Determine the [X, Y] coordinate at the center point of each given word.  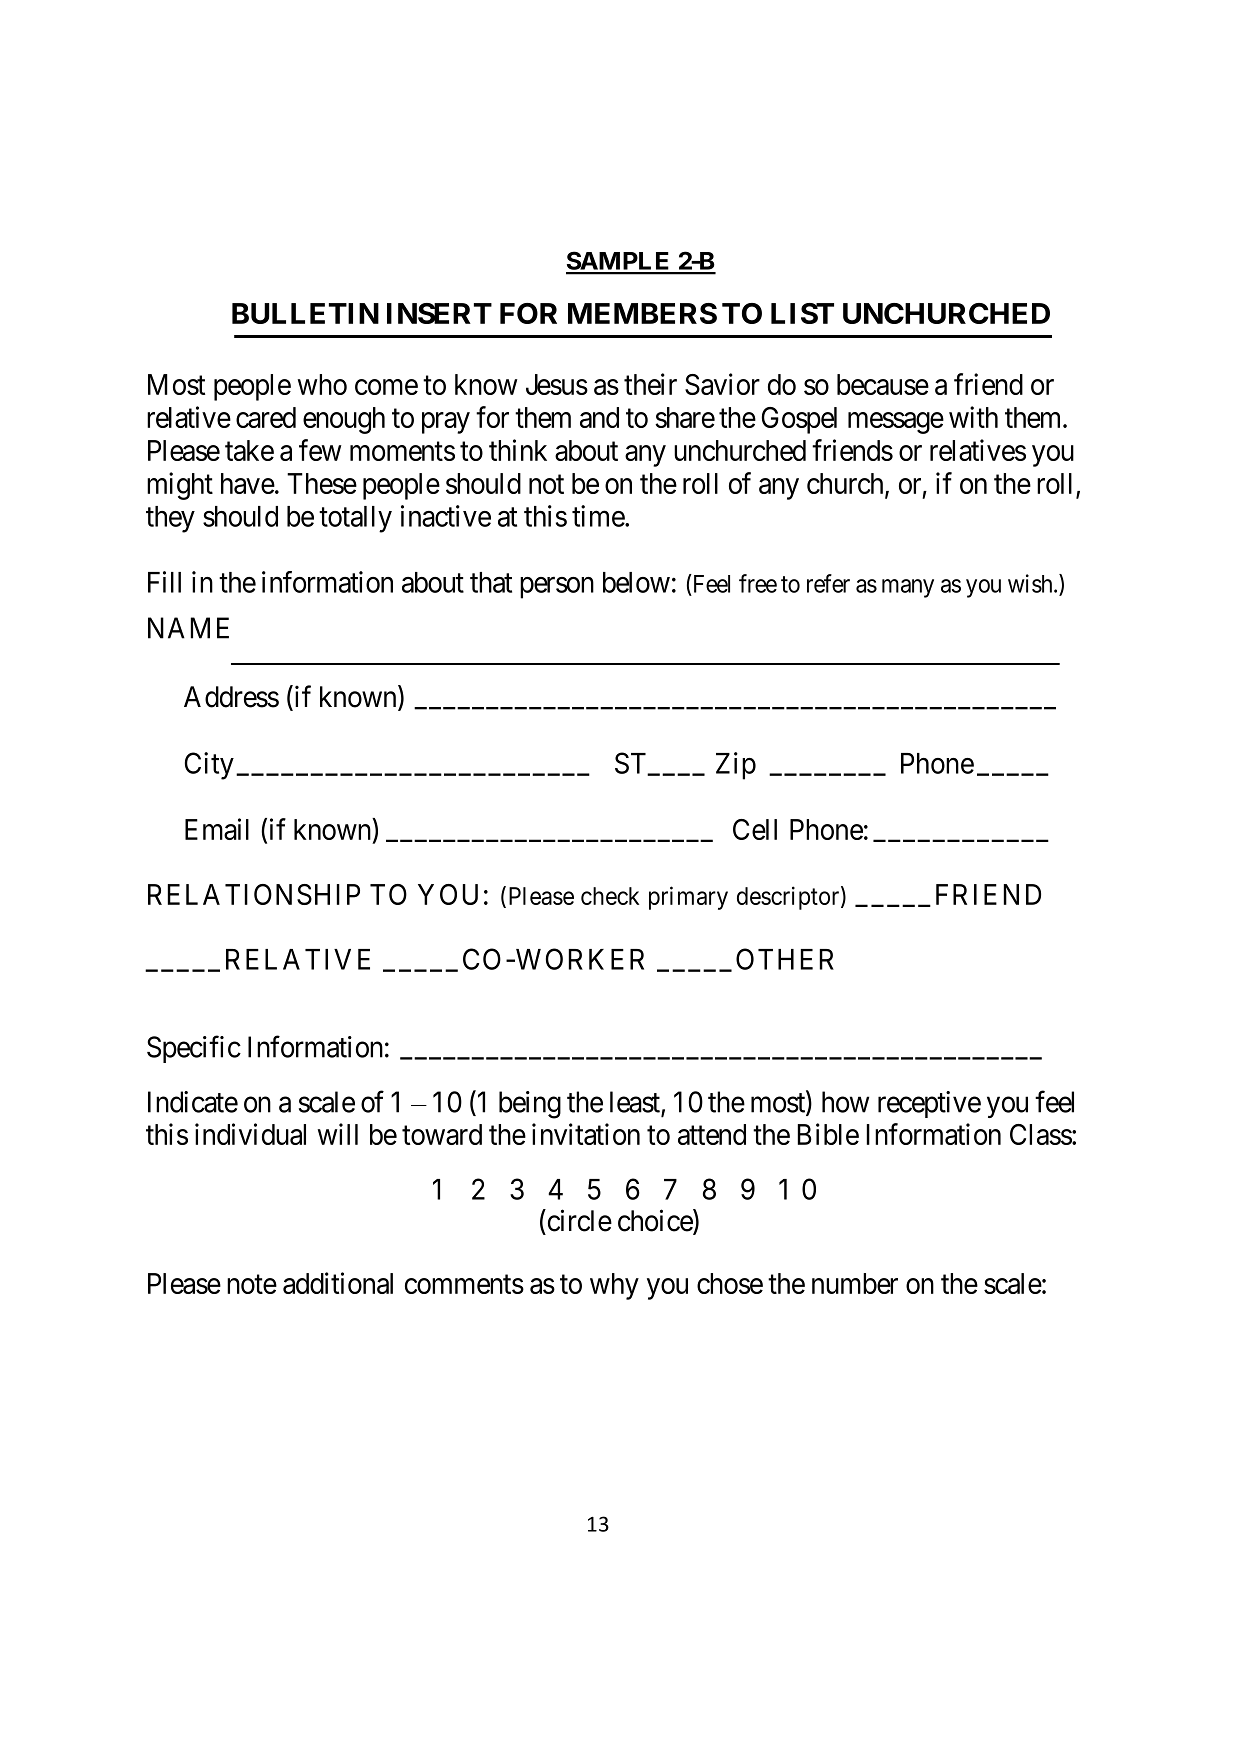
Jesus [557, 384]
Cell [755, 829]
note [252, 1284]
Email [217, 829]
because [883, 384]
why [614, 1286]
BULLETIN [305, 313]
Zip [736, 766]
